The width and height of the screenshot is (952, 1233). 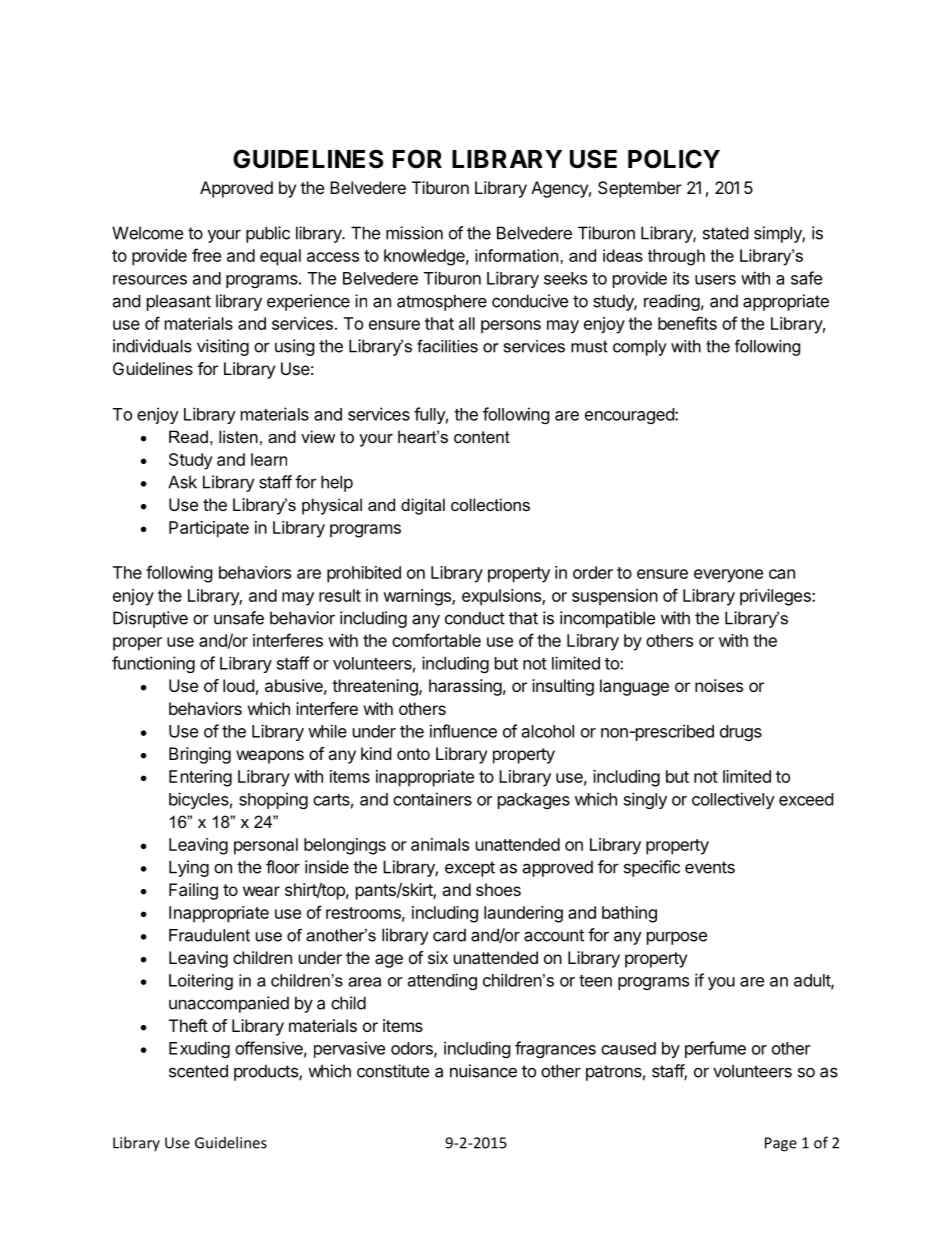 What do you see at coordinates (482, 437) in the screenshot?
I see `content` at bounding box center [482, 437].
